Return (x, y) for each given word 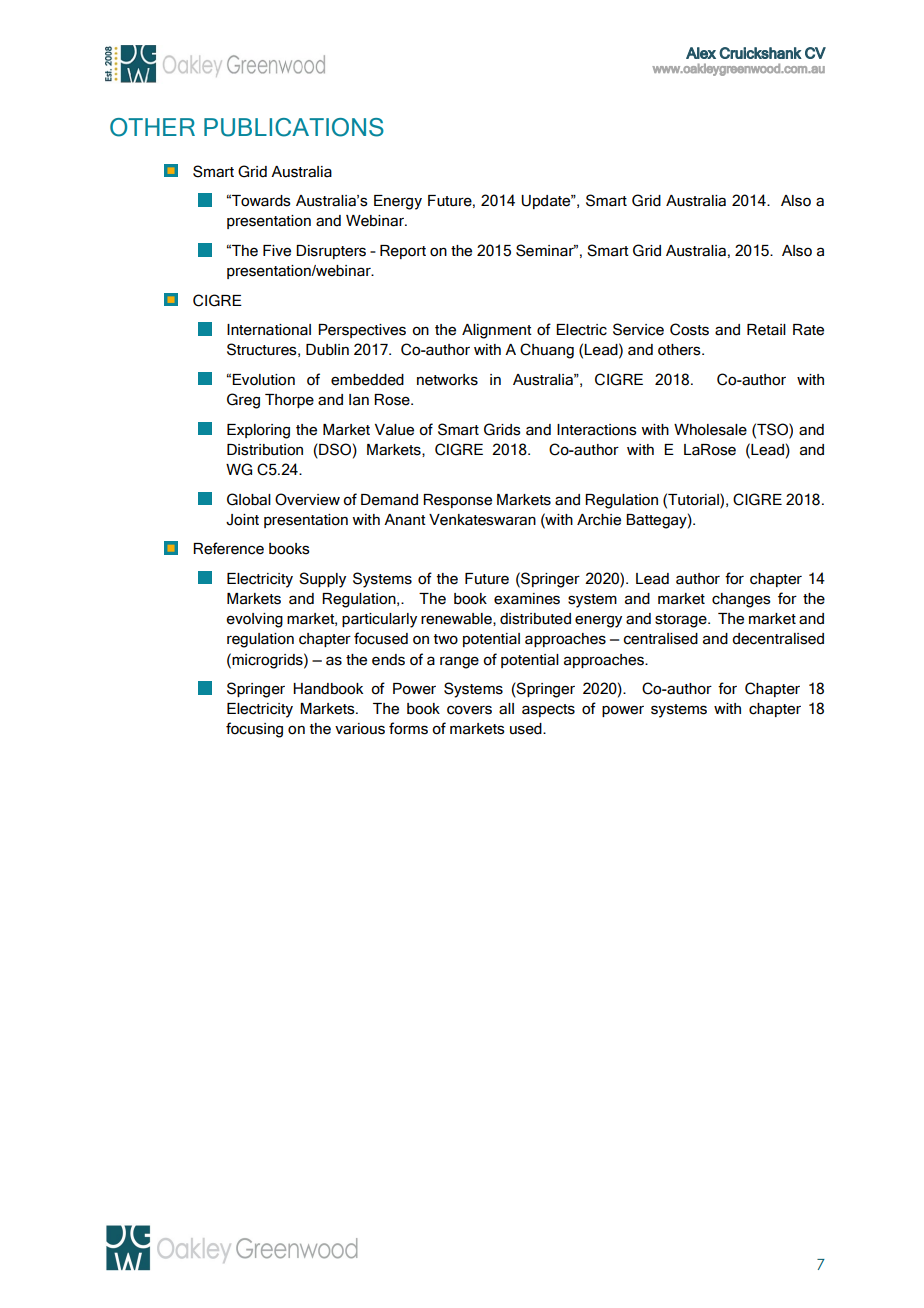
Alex (701, 53)
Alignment (497, 331)
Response (457, 501)
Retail (766, 330)
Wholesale (710, 430)
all (506, 709)
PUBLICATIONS (294, 127)
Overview (307, 499)
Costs (689, 329)
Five (277, 251)
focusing (254, 730)
